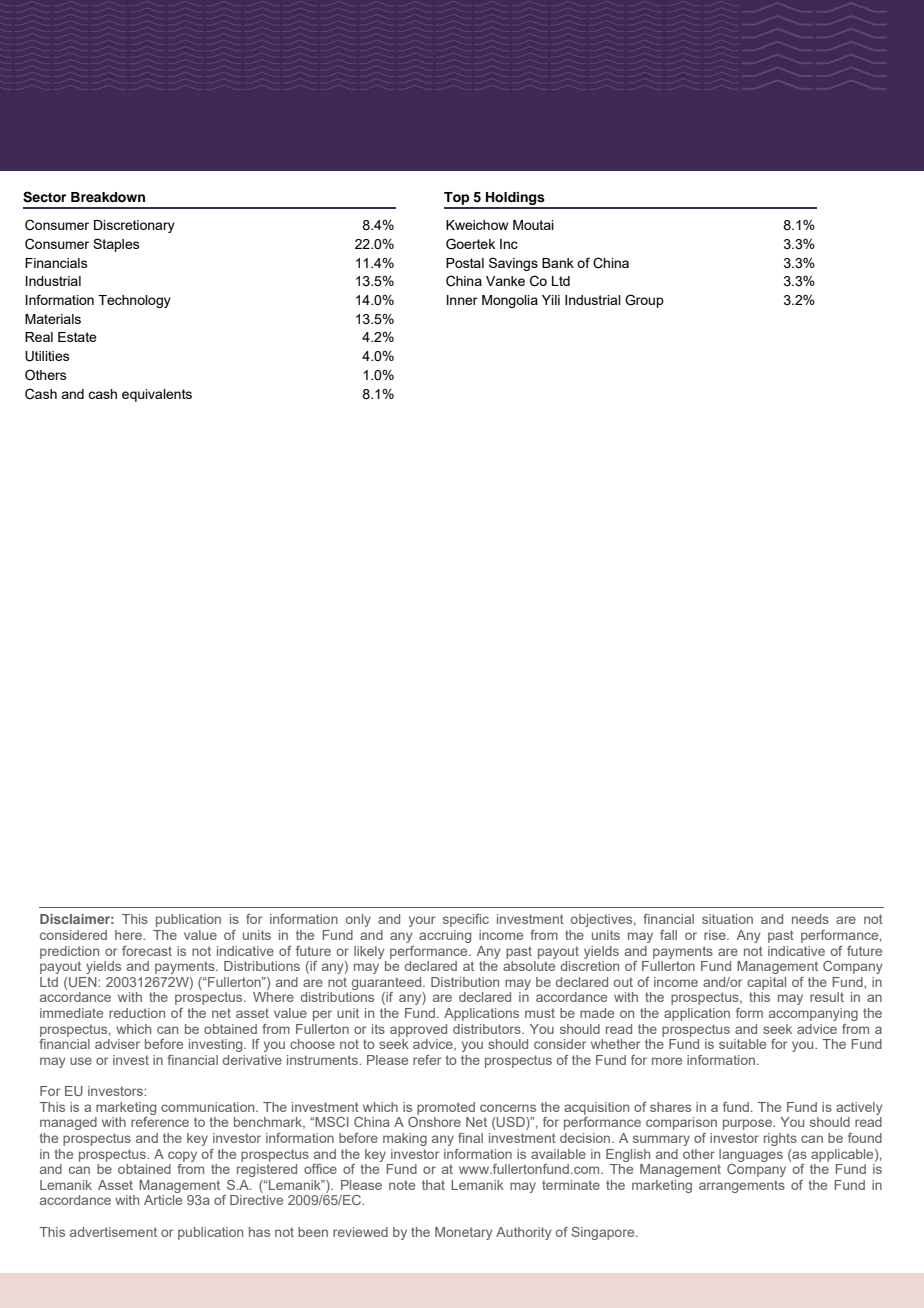  What do you see at coordinates (157, 395) in the image?
I see `equivalents` at bounding box center [157, 395].
